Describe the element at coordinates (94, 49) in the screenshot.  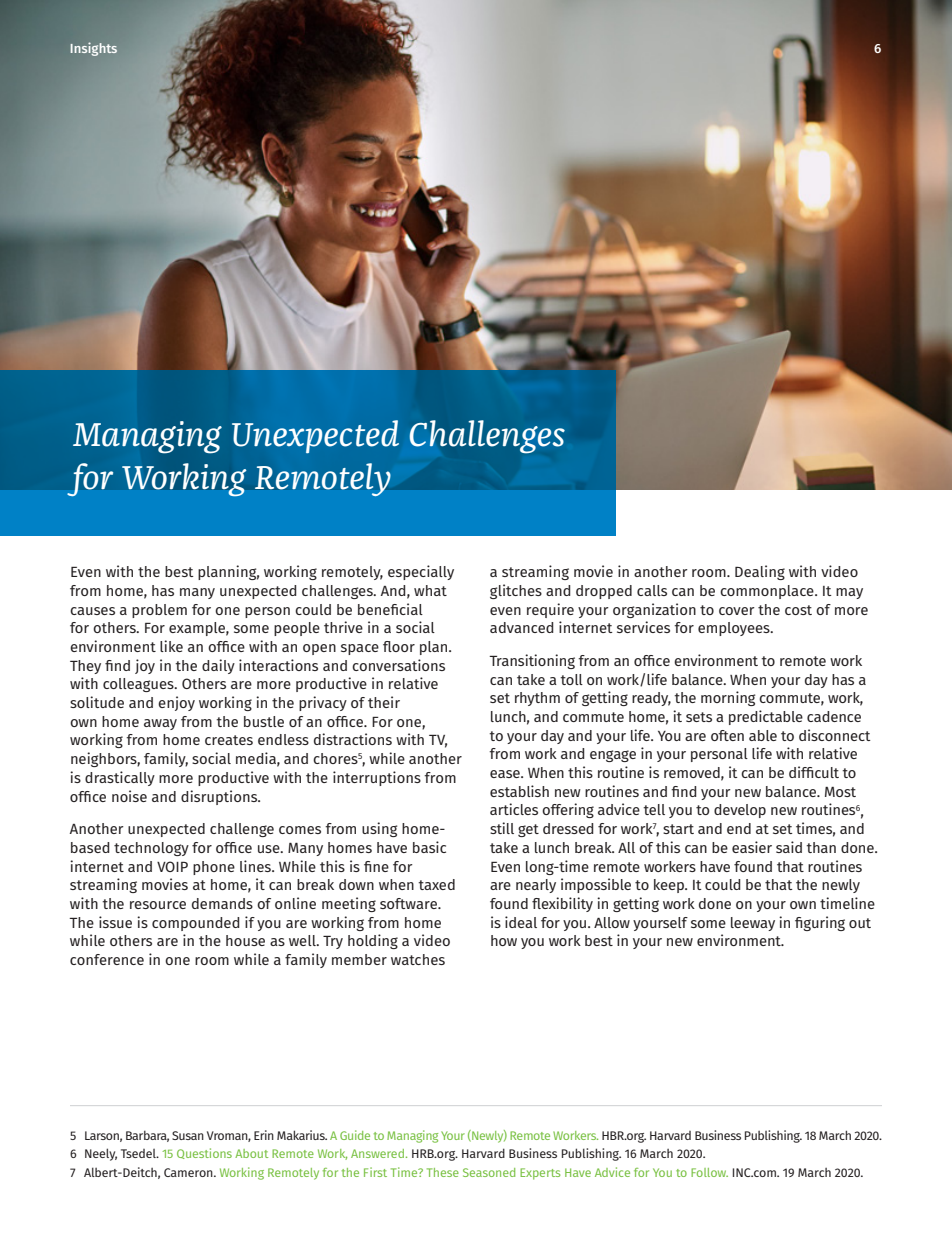
I see `Insights` at that location.
